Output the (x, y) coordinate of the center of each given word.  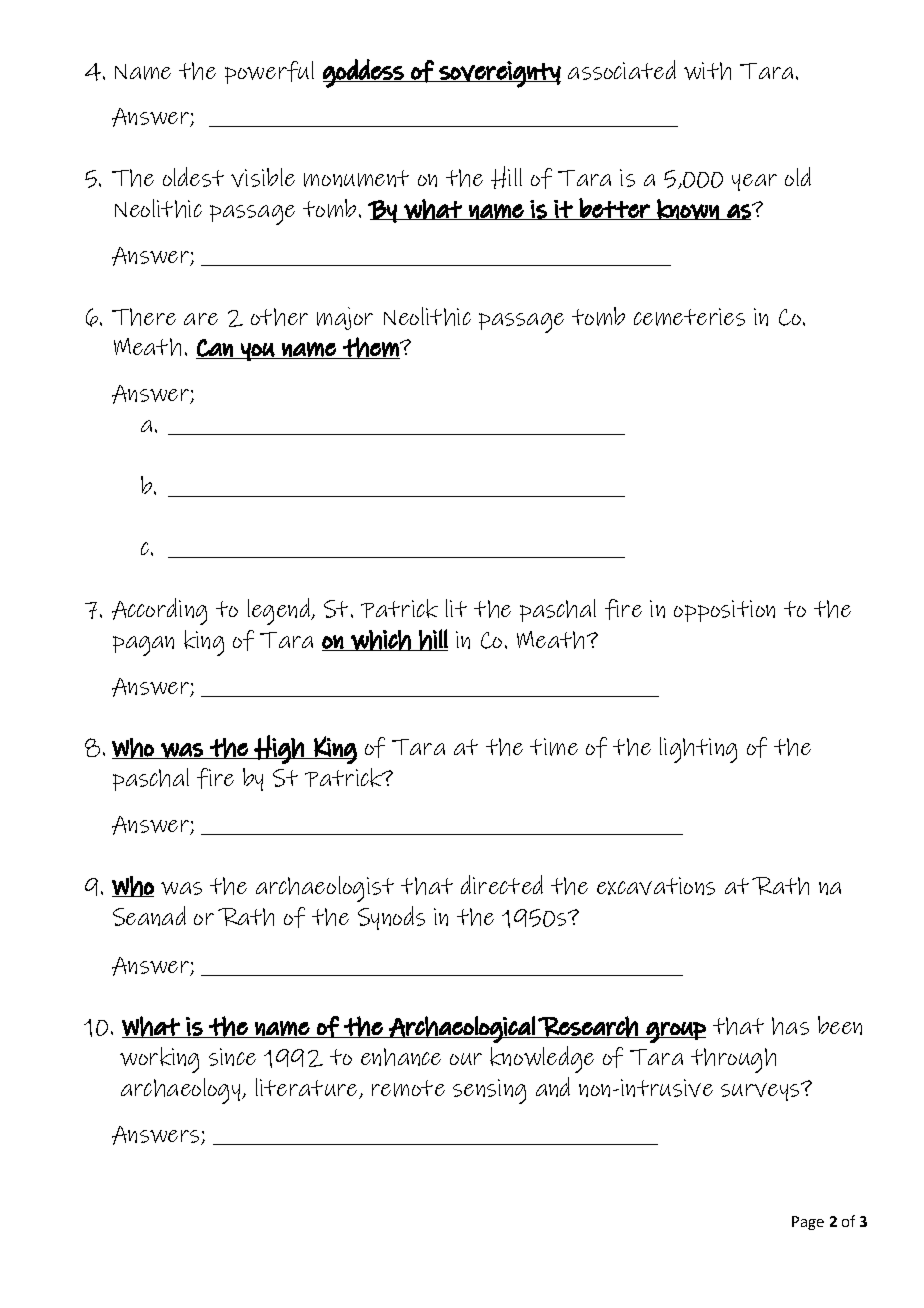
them (371, 348)
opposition (724, 611)
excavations (656, 886)
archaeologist (325, 889)
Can (215, 349)
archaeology (182, 1091)
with (707, 71)
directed (502, 884)
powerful (269, 72)
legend (280, 611)
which (380, 640)
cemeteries (689, 317)
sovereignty (499, 74)
